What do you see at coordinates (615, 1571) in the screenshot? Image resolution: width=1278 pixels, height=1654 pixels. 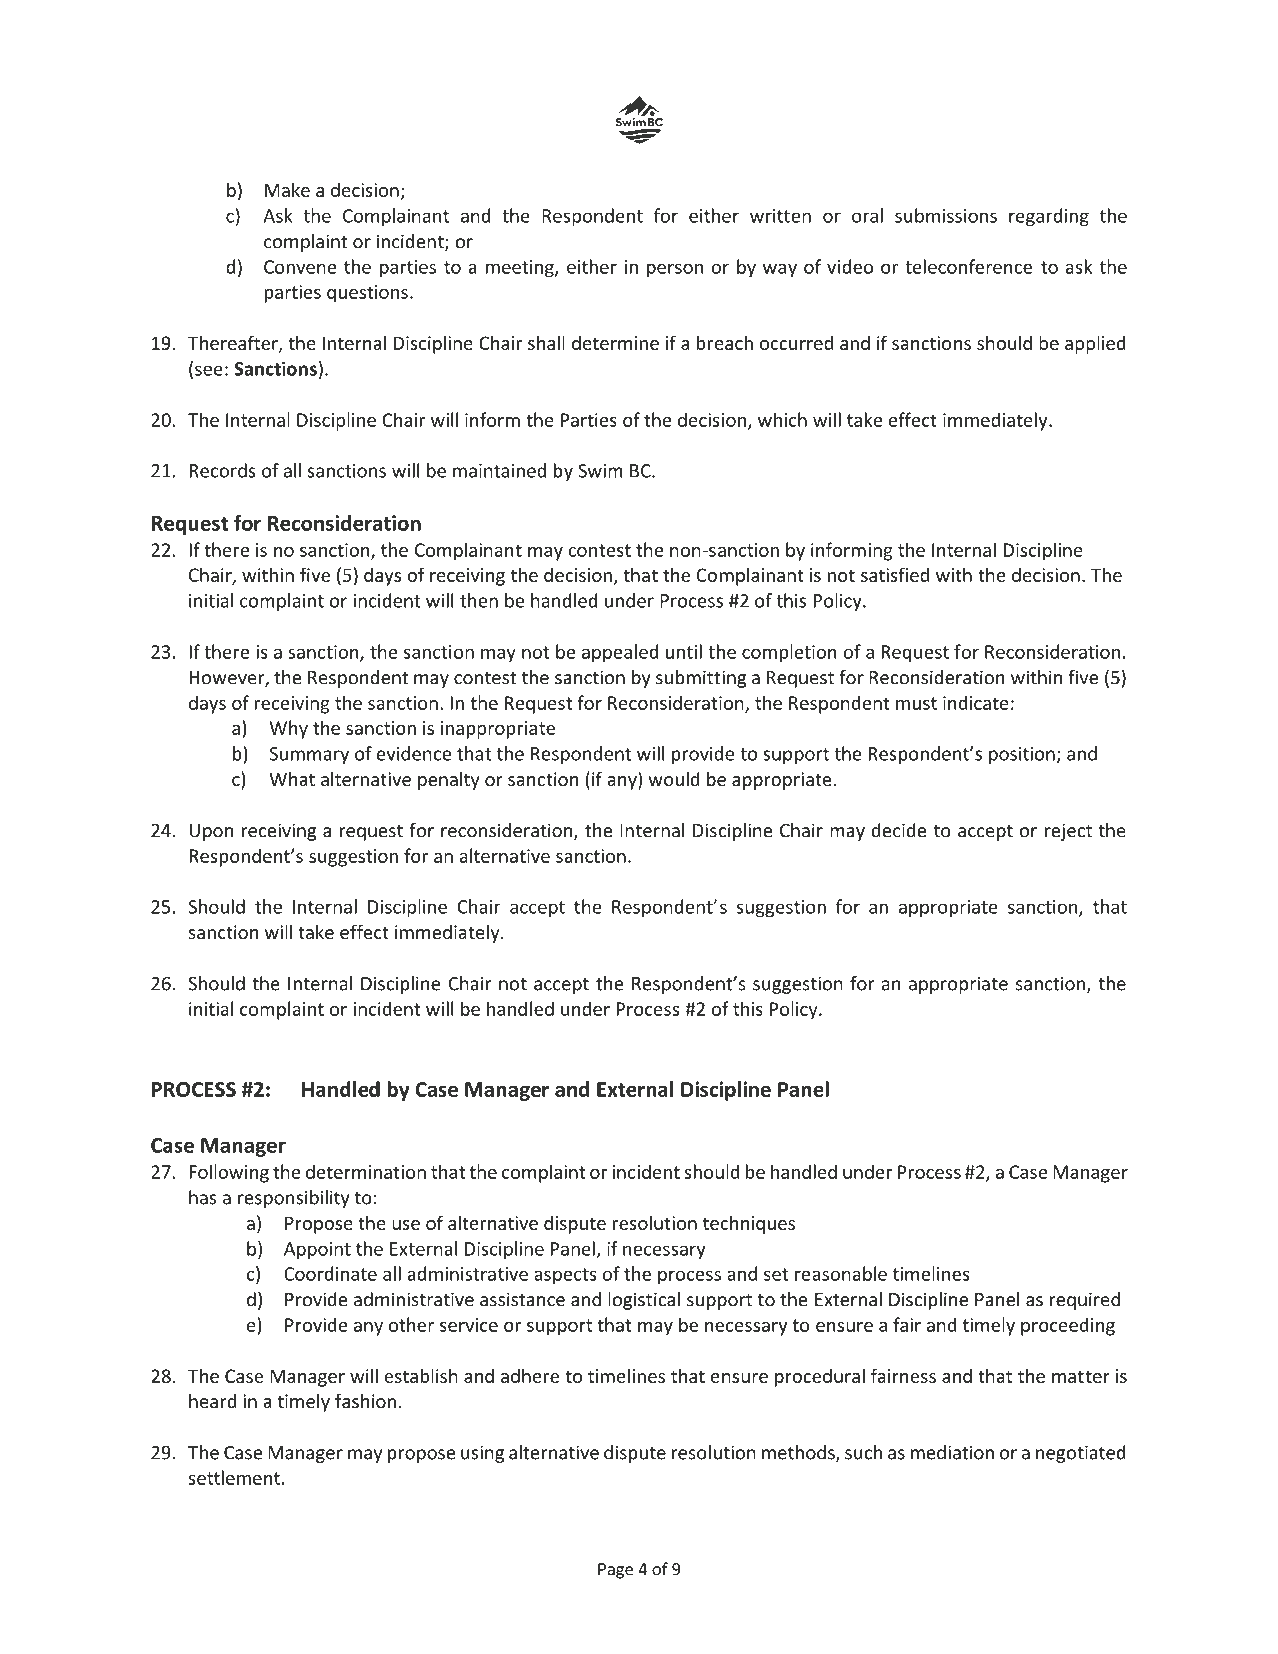 I see `Page` at bounding box center [615, 1571].
